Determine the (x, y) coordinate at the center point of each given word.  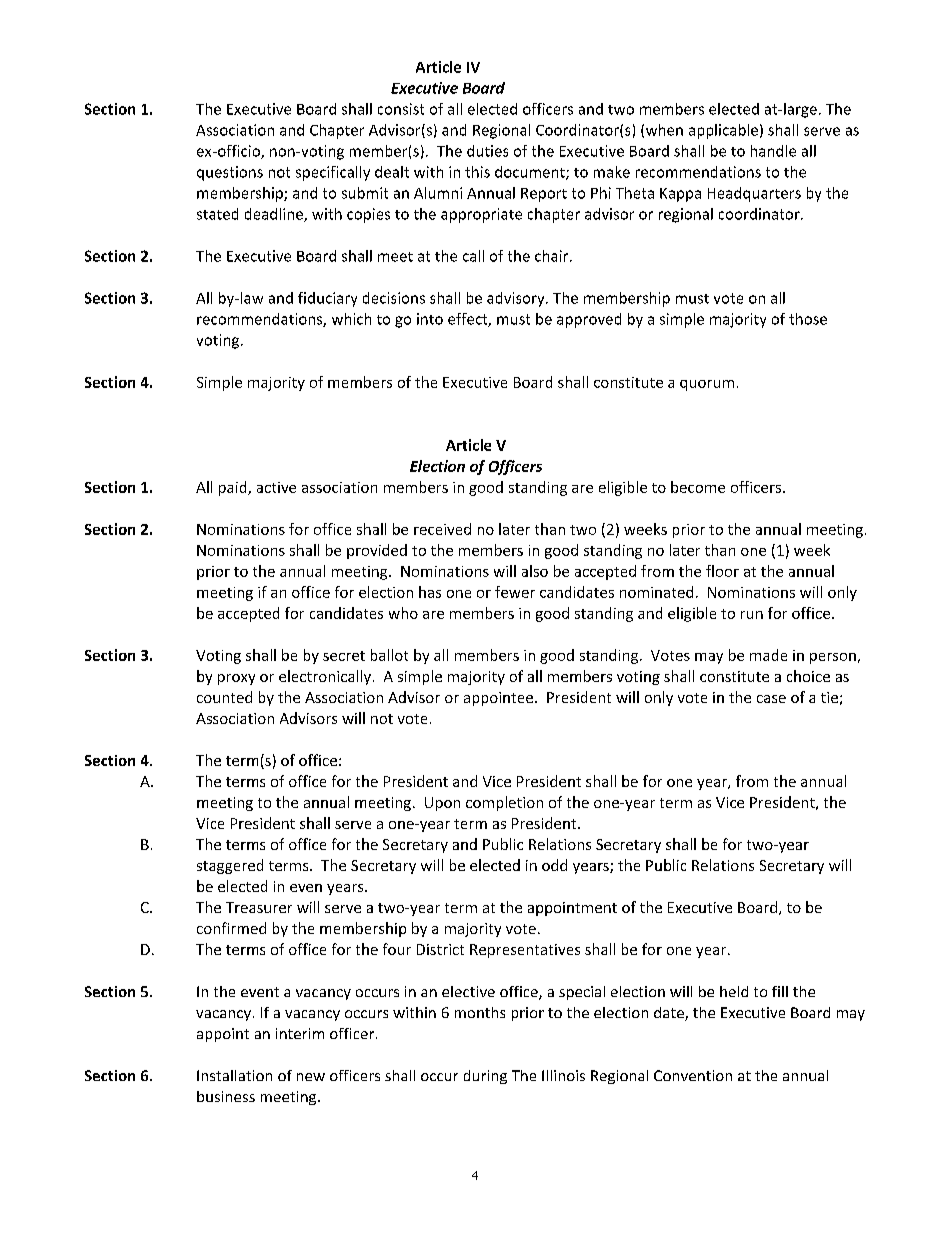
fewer (515, 592)
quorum (707, 385)
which (351, 319)
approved (589, 320)
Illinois (563, 1075)
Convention (693, 1075)
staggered (230, 866)
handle (773, 151)
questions (230, 173)
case (771, 699)
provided (377, 551)
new (311, 1077)
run (752, 615)
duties (487, 151)
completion (504, 803)
